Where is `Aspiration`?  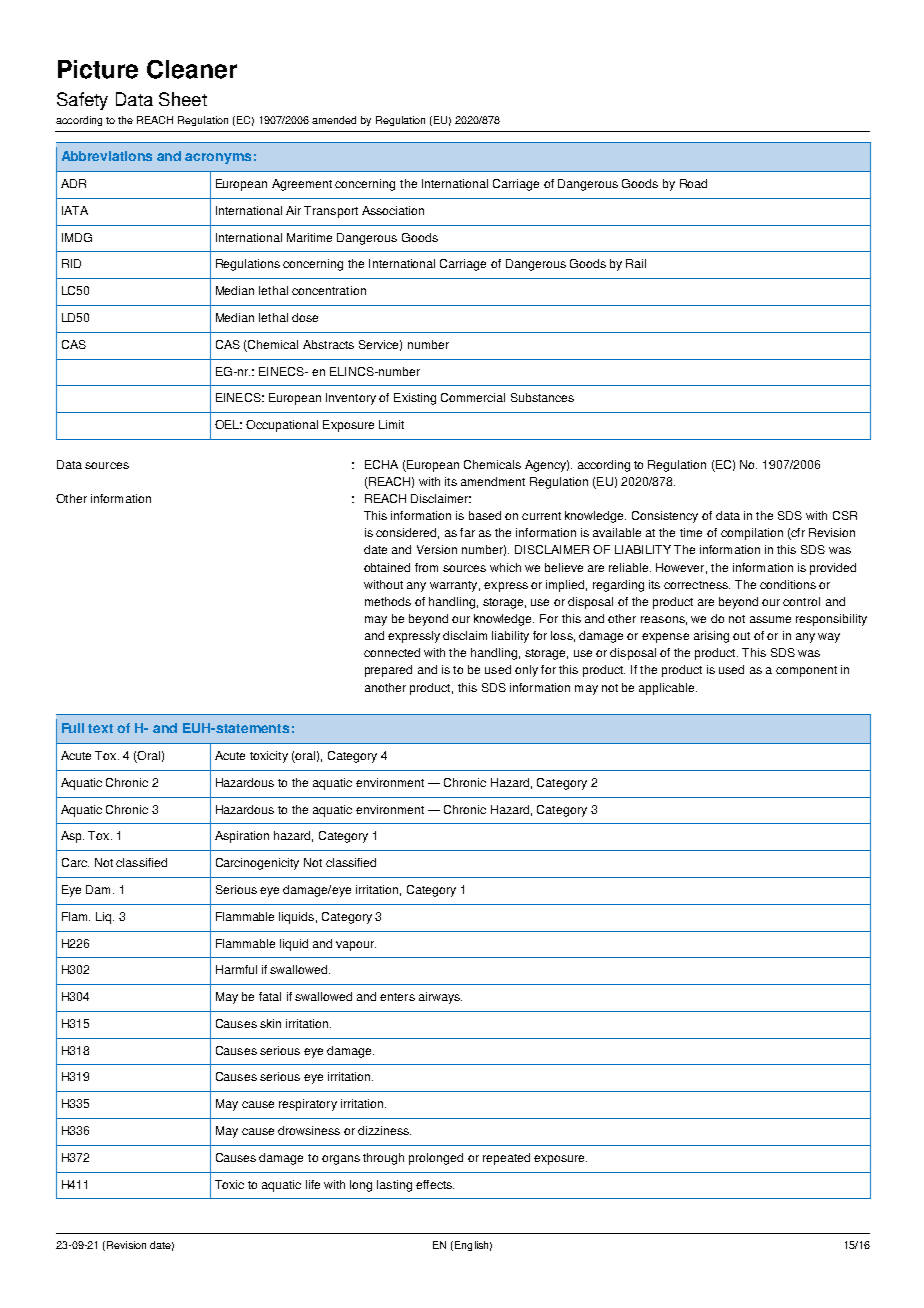 Aspiration is located at coordinates (242, 837).
